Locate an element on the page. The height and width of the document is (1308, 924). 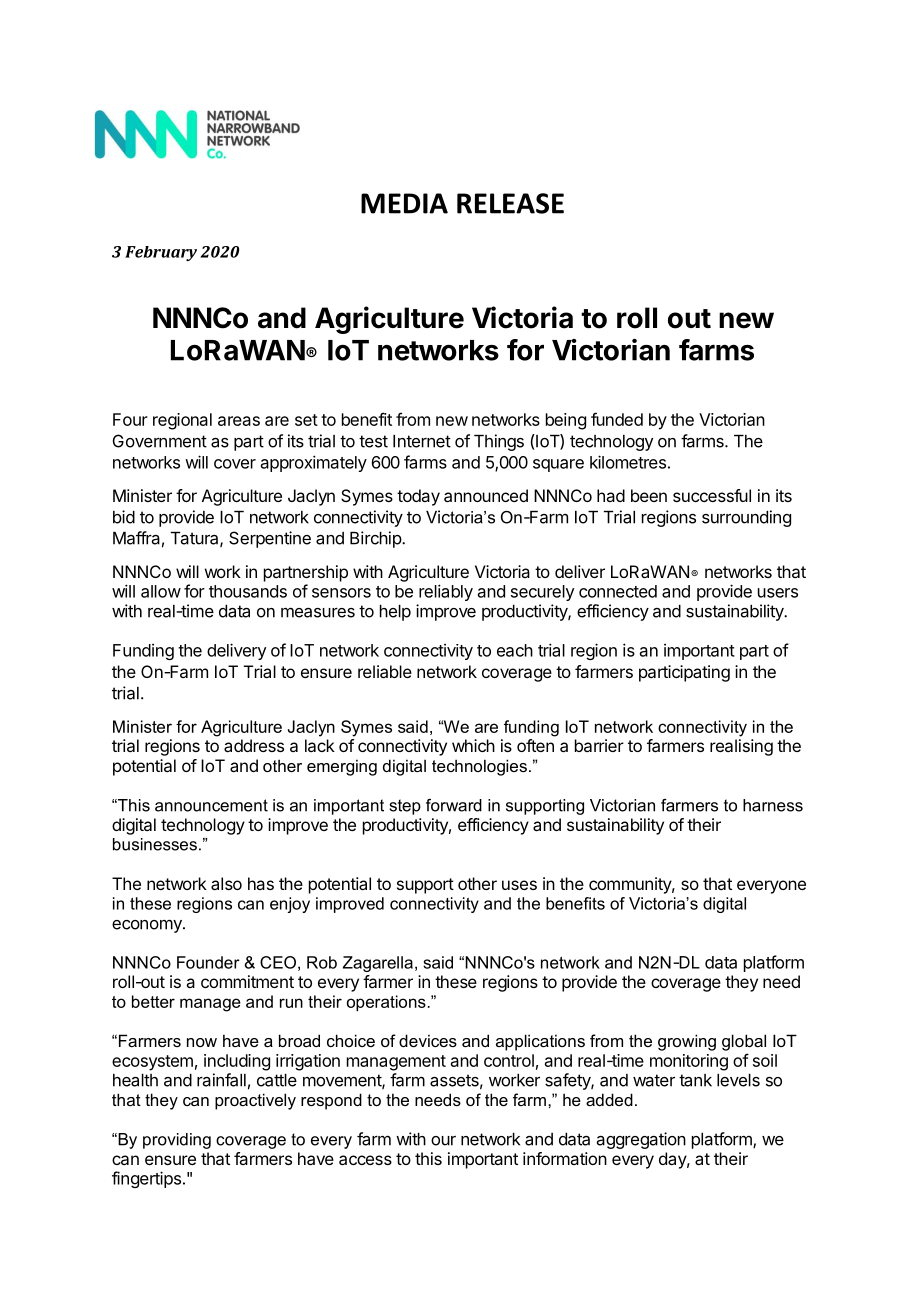
access is located at coordinates (365, 1160).
